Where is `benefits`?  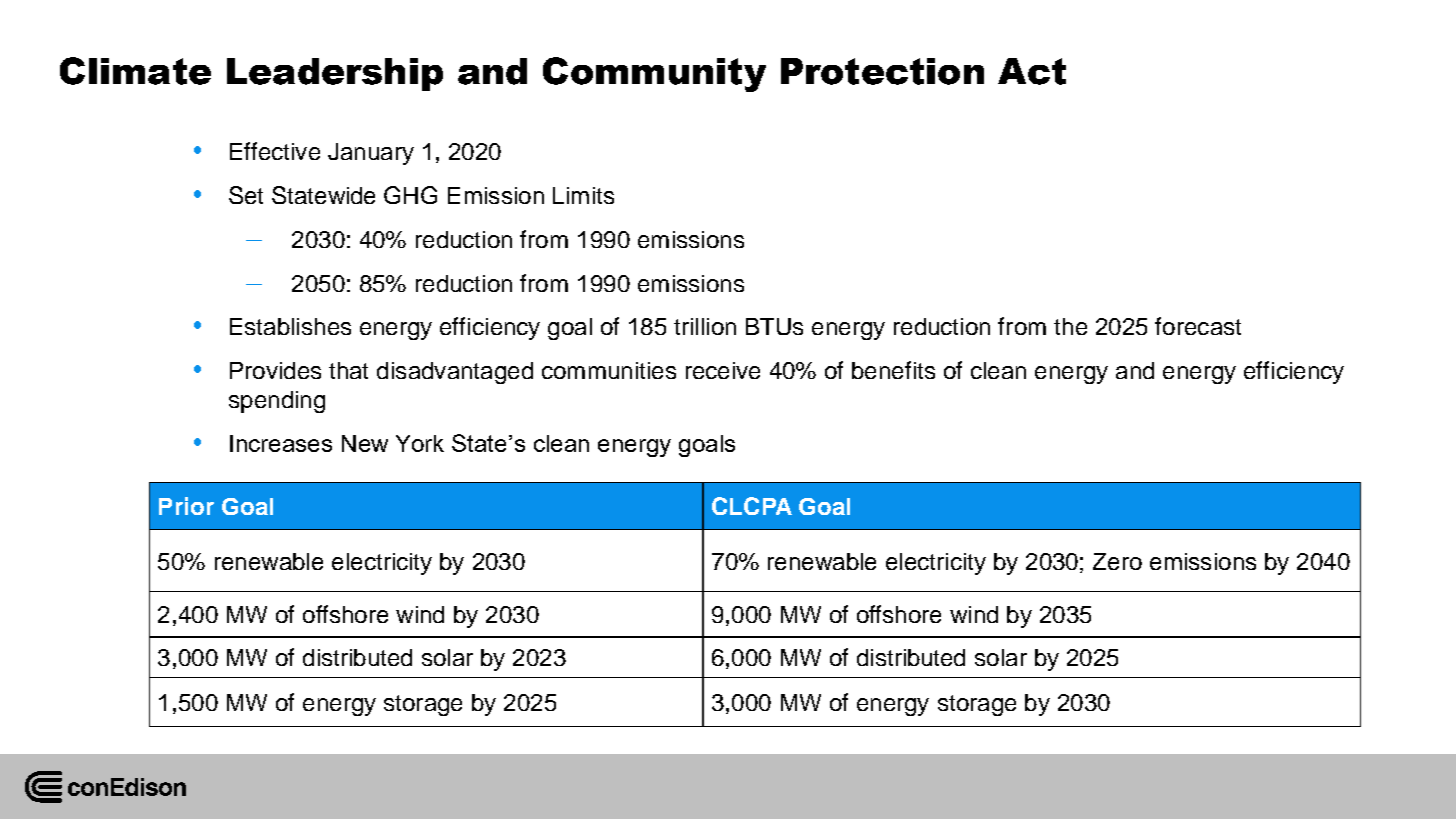 benefits is located at coordinates (893, 370).
